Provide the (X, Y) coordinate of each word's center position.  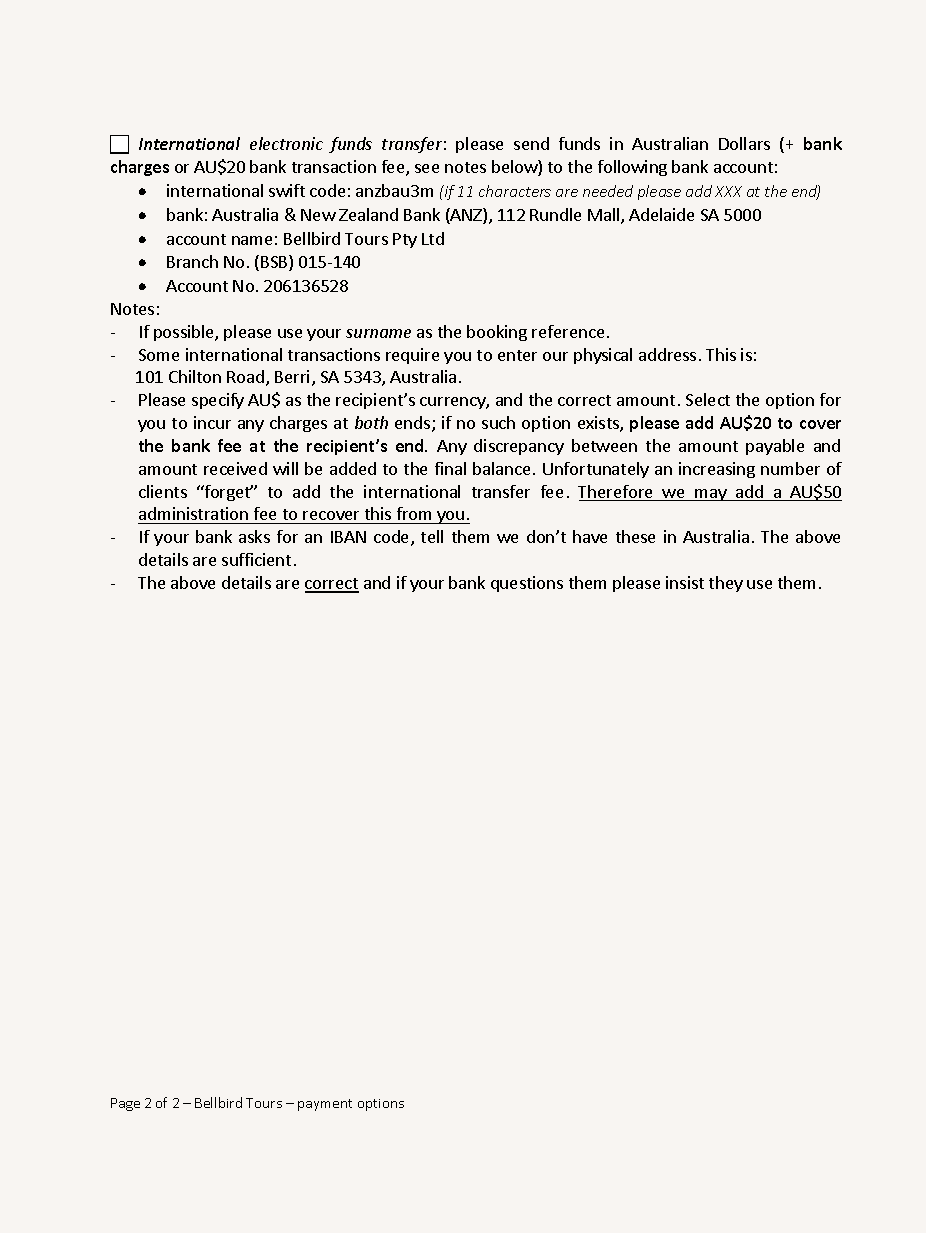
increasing (717, 470)
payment (325, 1105)
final (450, 468)
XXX (728, 191)
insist (685, 582)
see (427, 168)
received (235, 468)
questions (527, 584)
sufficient (256, 559)
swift (287, 190)
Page (125, 1104)
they (726, 584)
